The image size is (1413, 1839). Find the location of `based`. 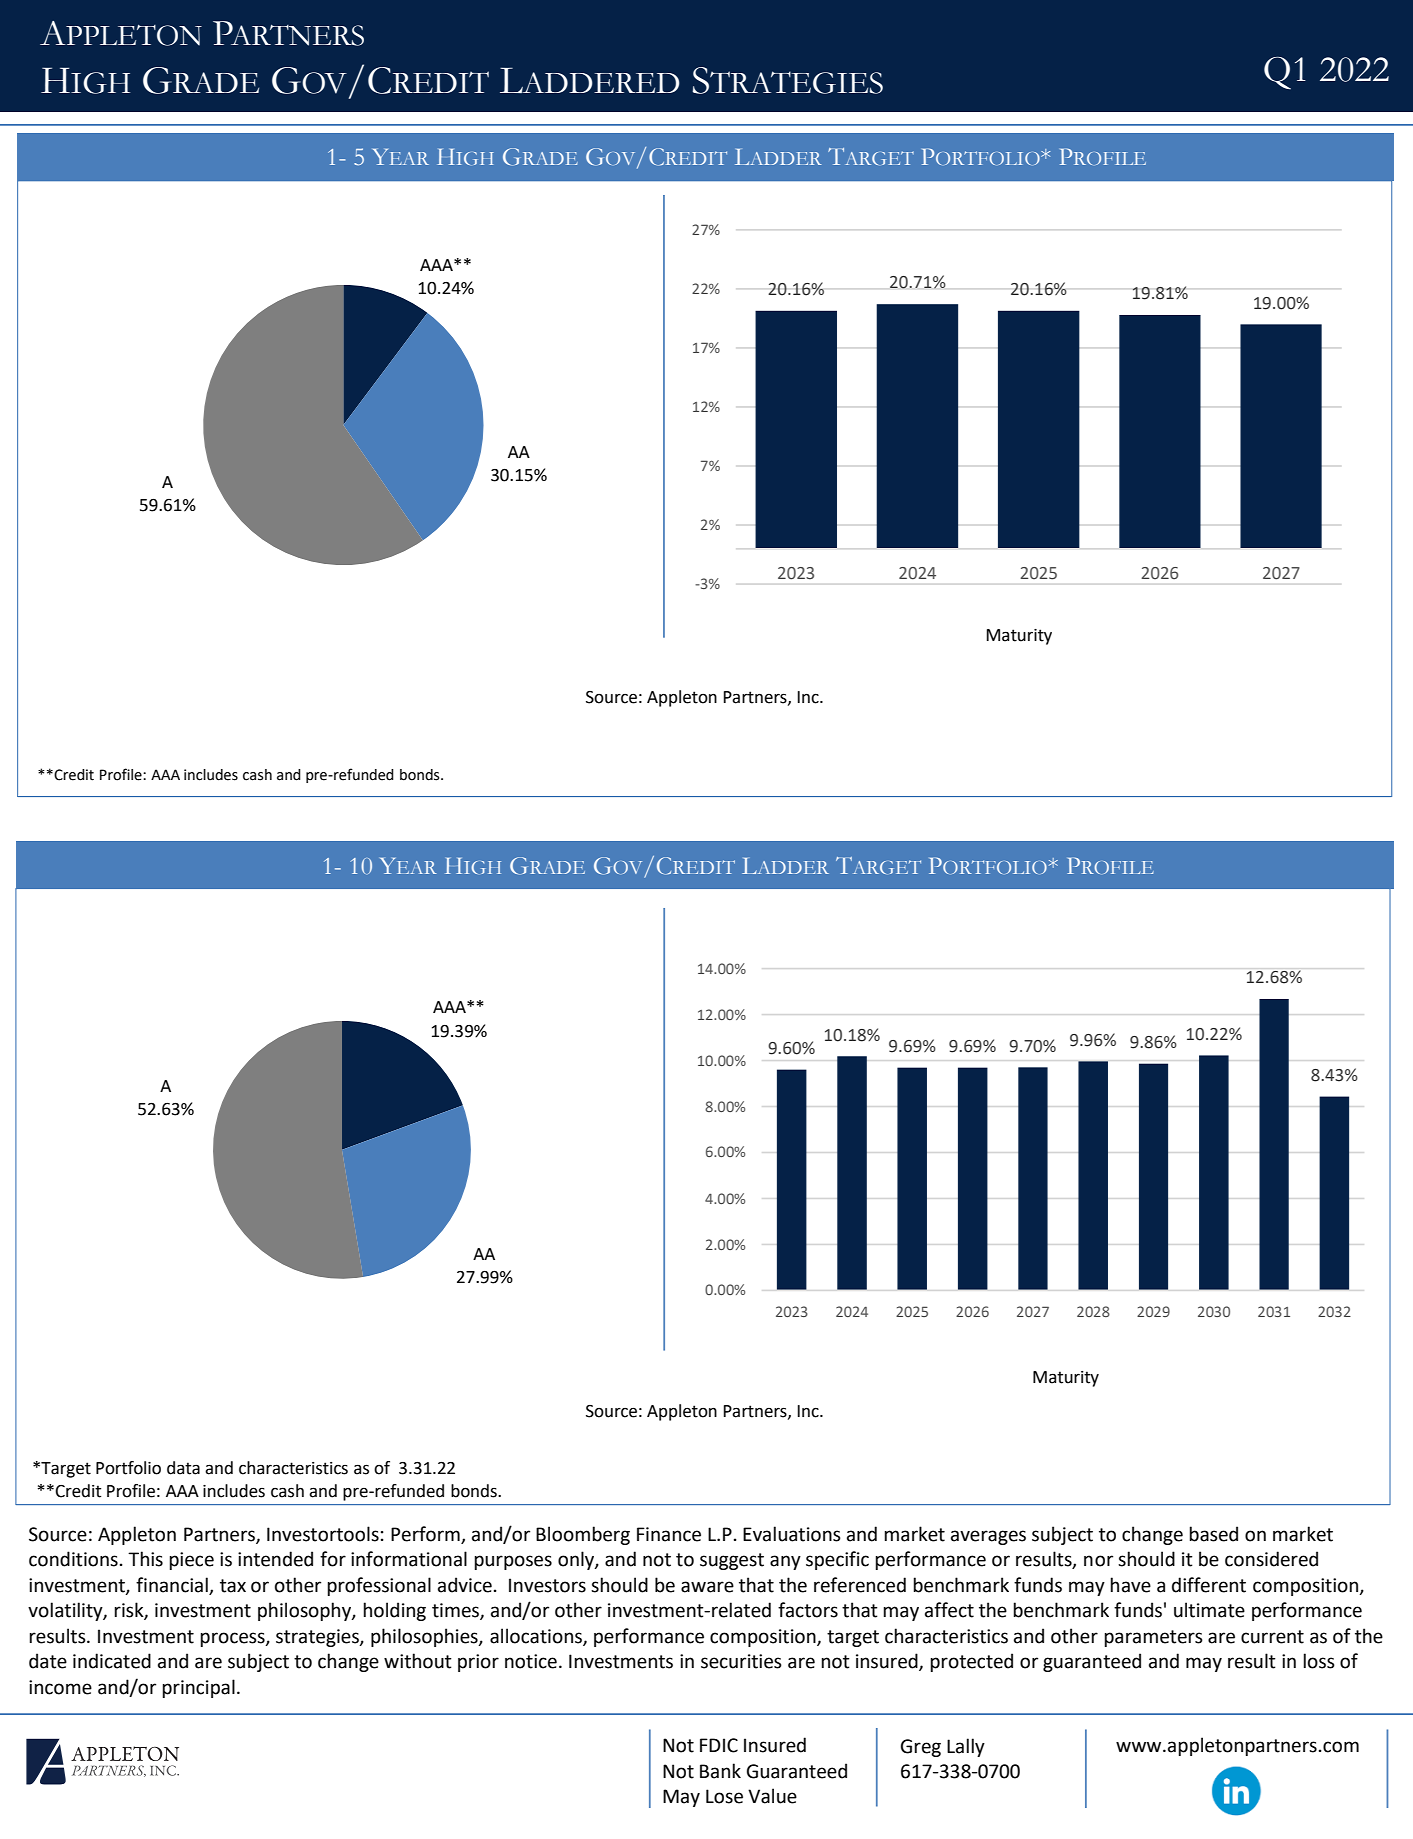

based is located at coordinates (1213, 1534).
